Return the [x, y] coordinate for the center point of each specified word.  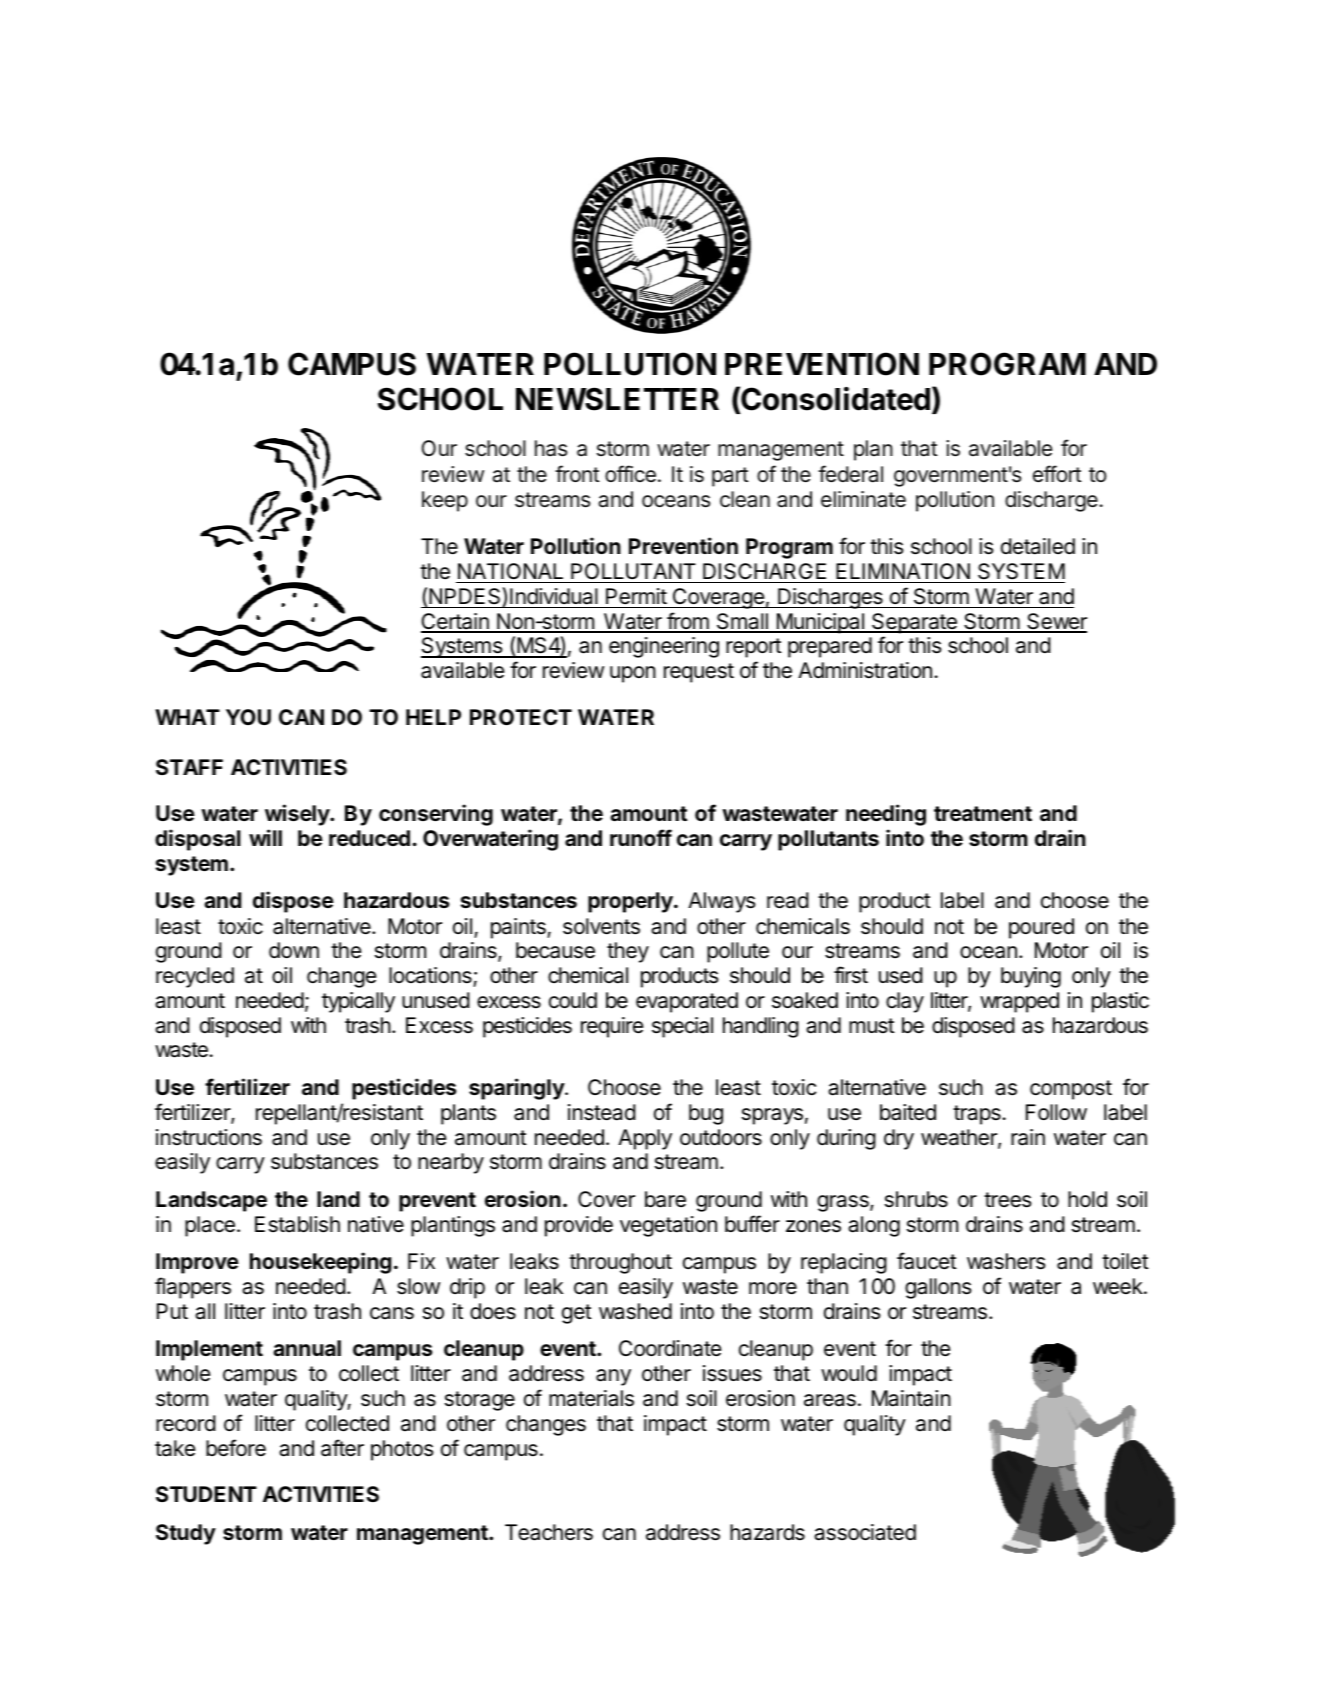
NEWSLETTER [617, 399]
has [551, 448]
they [628, 952]
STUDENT [206, 1494]
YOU [248, 717]
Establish [297, 1224]
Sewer [1056, 622]
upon [633, 674]
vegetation [668, 1226]
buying [1031, 977]
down [294, 950]
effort [1057, 474]
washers [1006, 1261]
